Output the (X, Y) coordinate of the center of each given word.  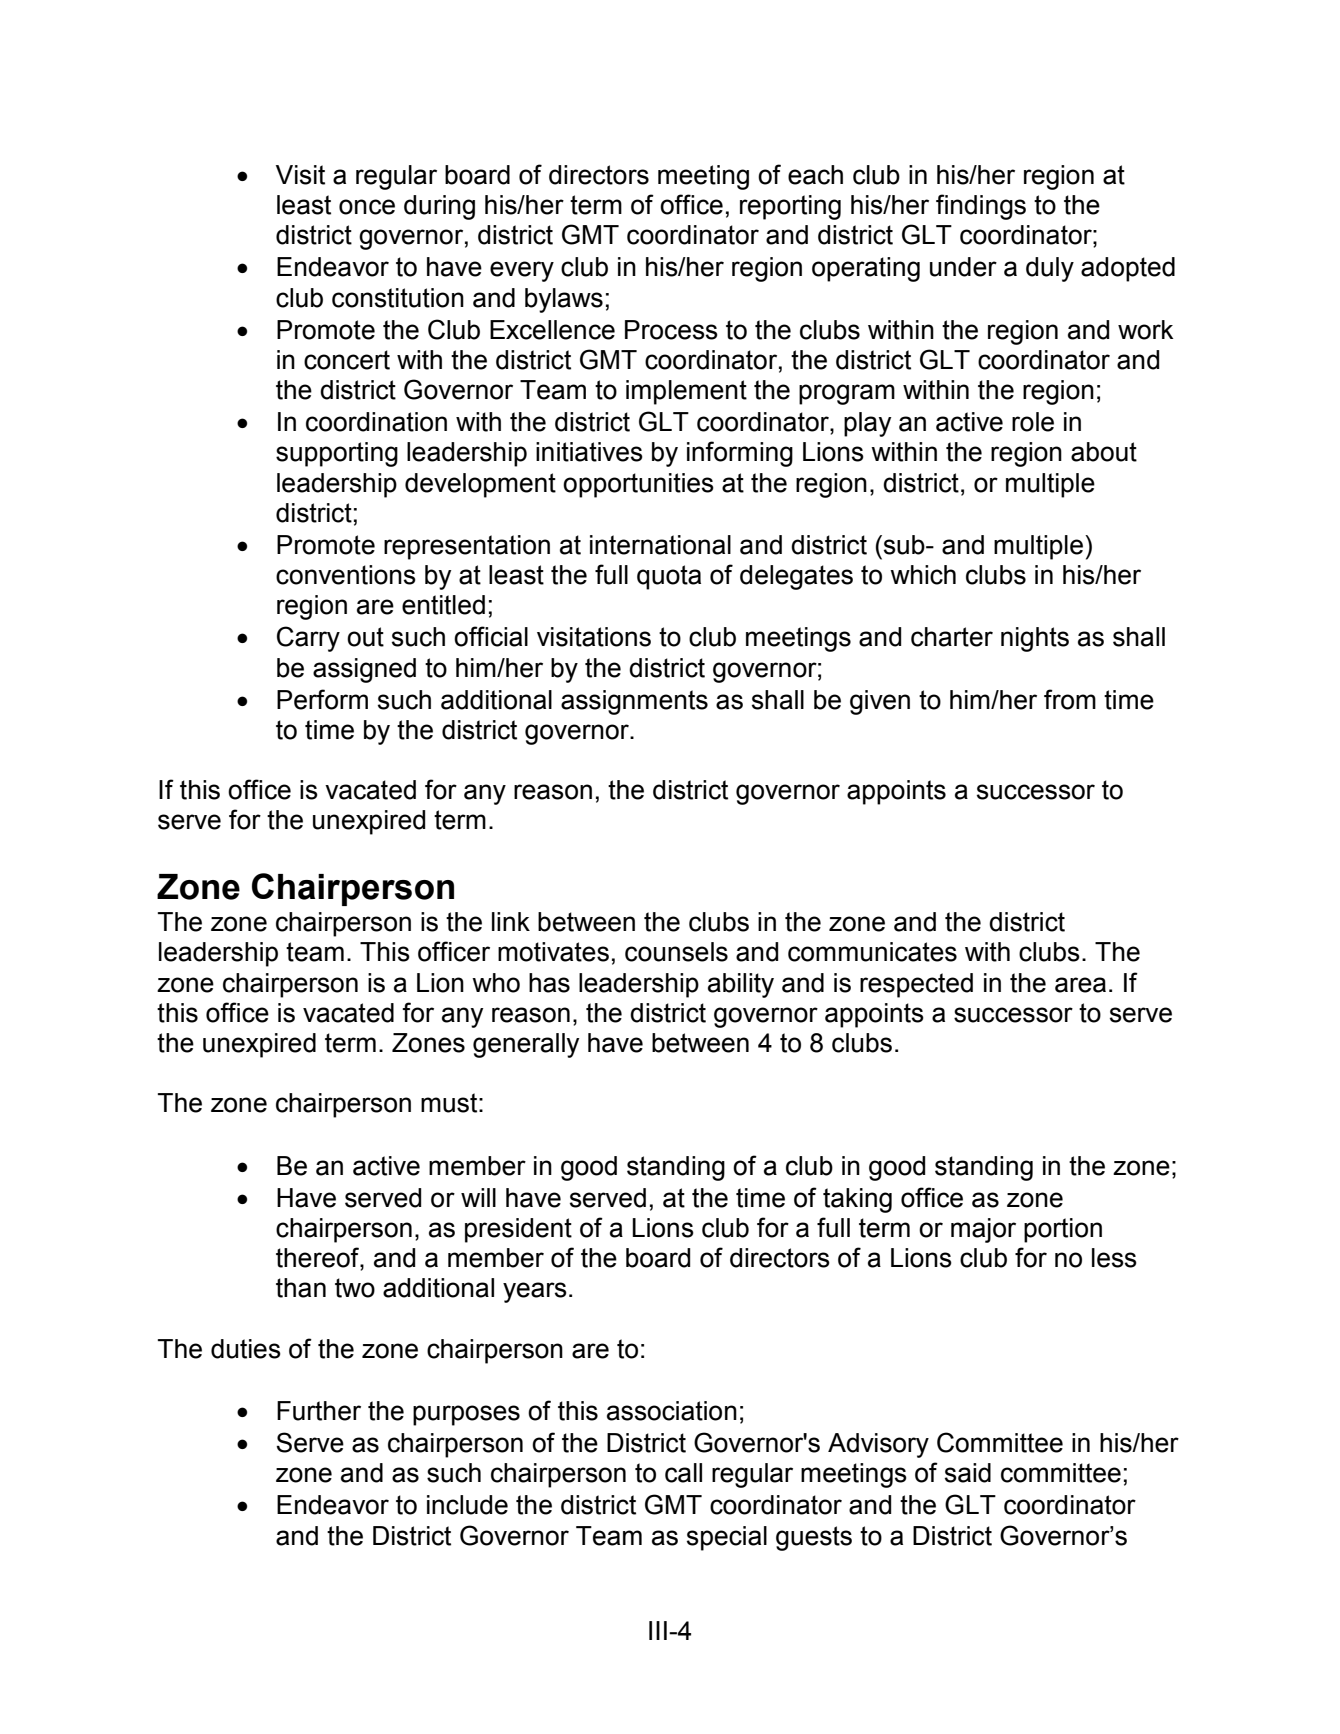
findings (981, 207)
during (439, 207)
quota (669, 577)
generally (526, 1045)
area (1080, 985)
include (467, 1505)
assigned (364, 670)
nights (1035, 639)
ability (741, 985)
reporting (790, 207)
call (683, 1473)
